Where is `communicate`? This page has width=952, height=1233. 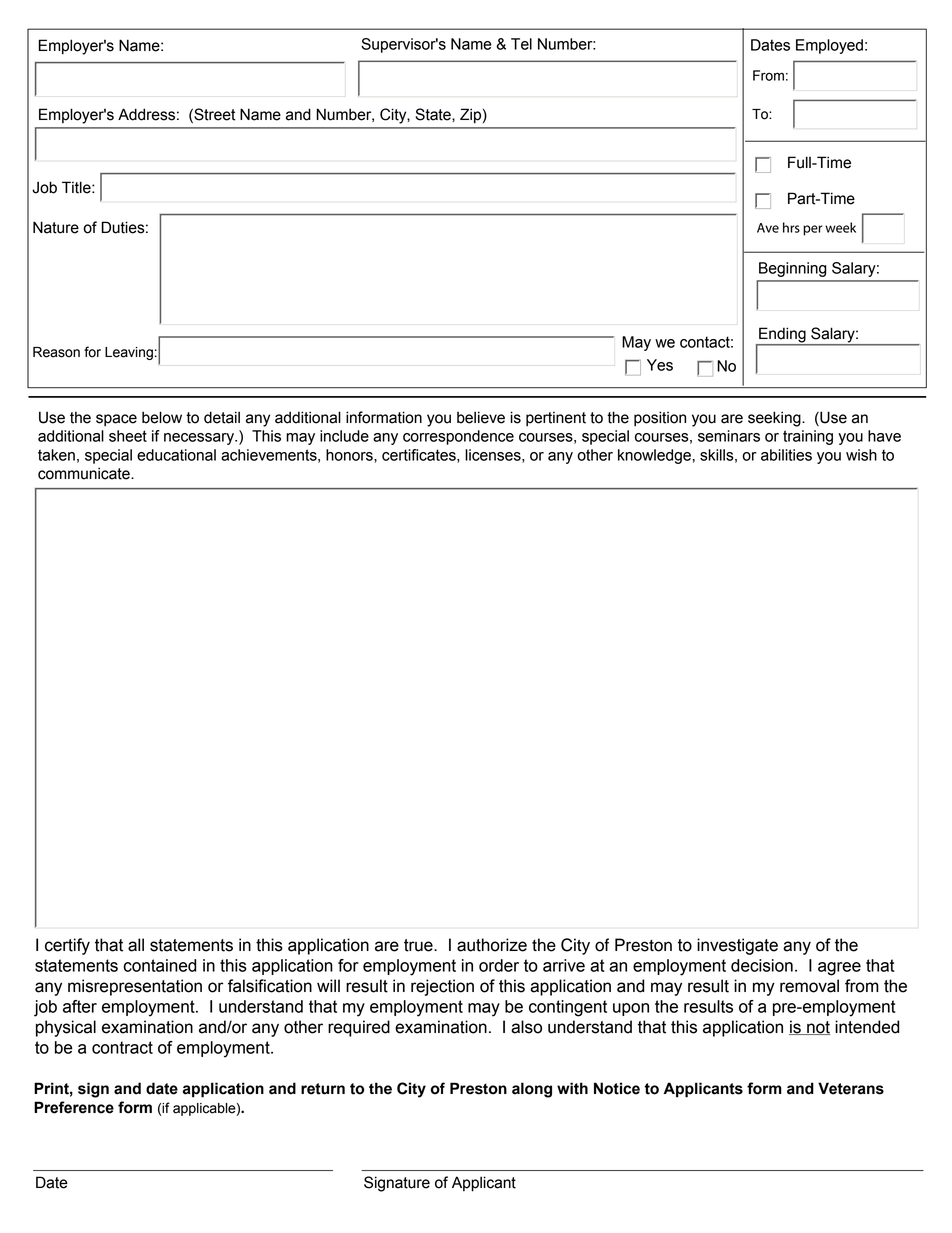 communicate is located at coordinates (85, 473).
